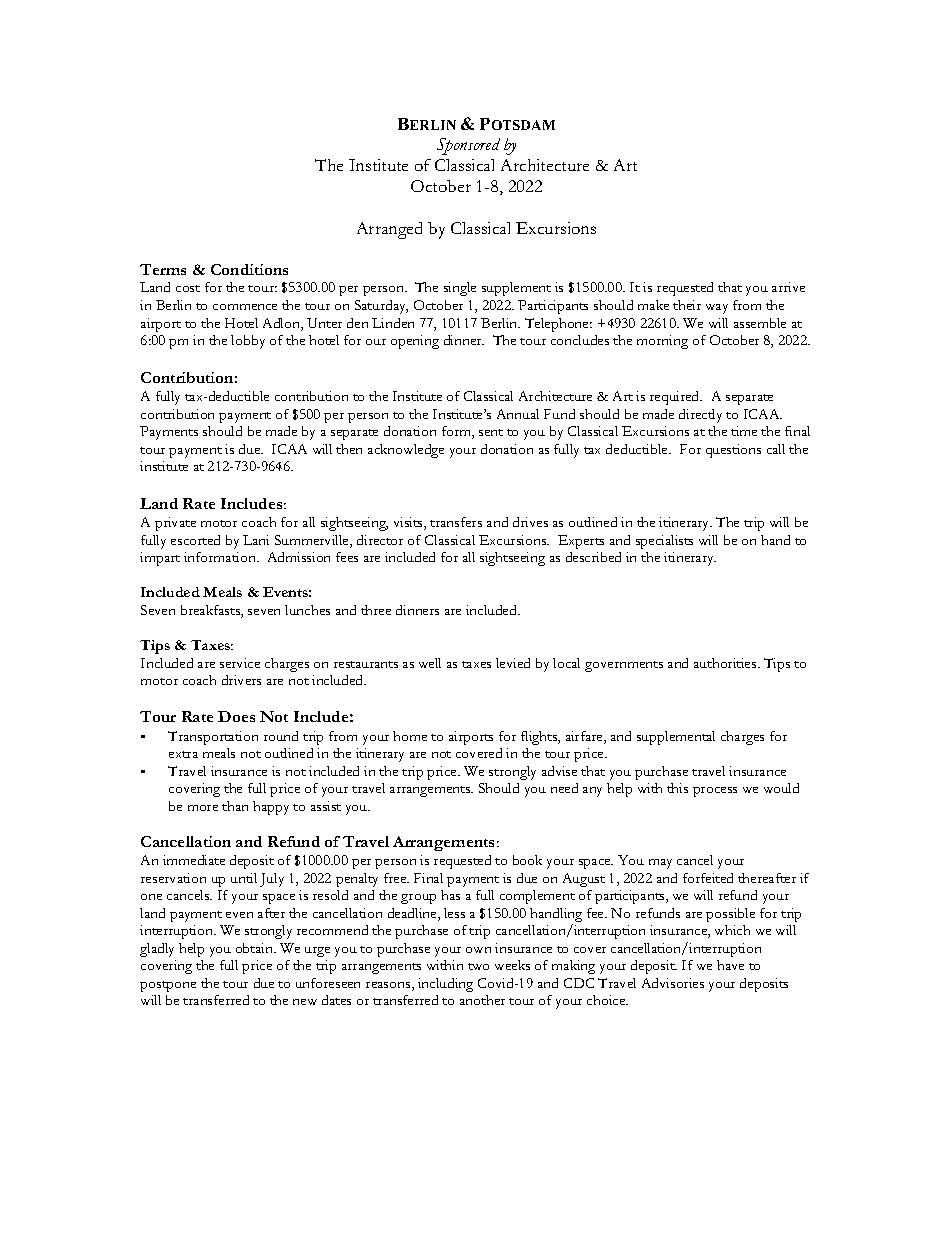 This screenshot has height=1233, width=952. I want to click on obtain, so click(256, 948).
